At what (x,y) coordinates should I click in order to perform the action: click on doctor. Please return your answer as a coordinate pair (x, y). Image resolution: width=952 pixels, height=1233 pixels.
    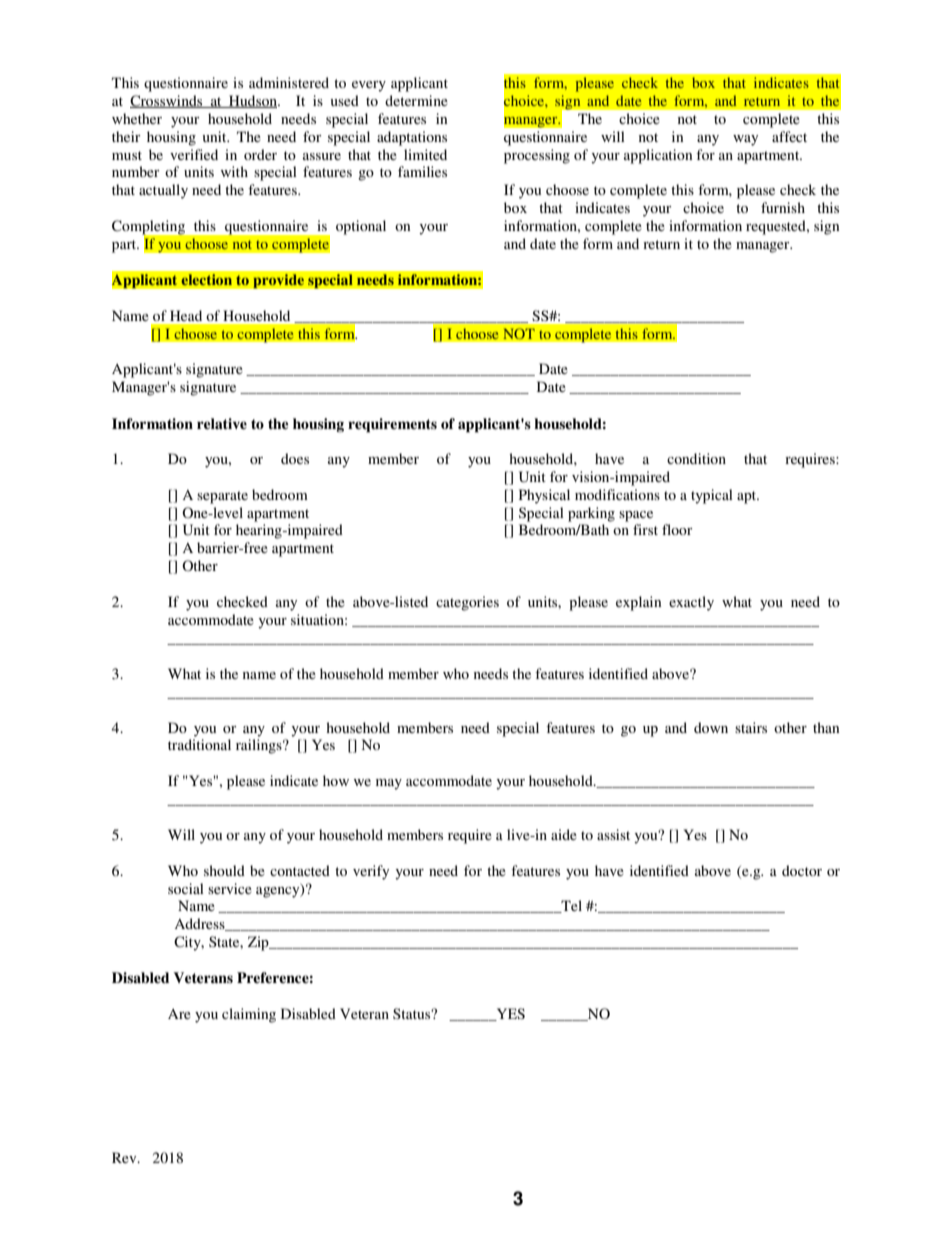
    Looking at the image, I should click on (802, 870).
